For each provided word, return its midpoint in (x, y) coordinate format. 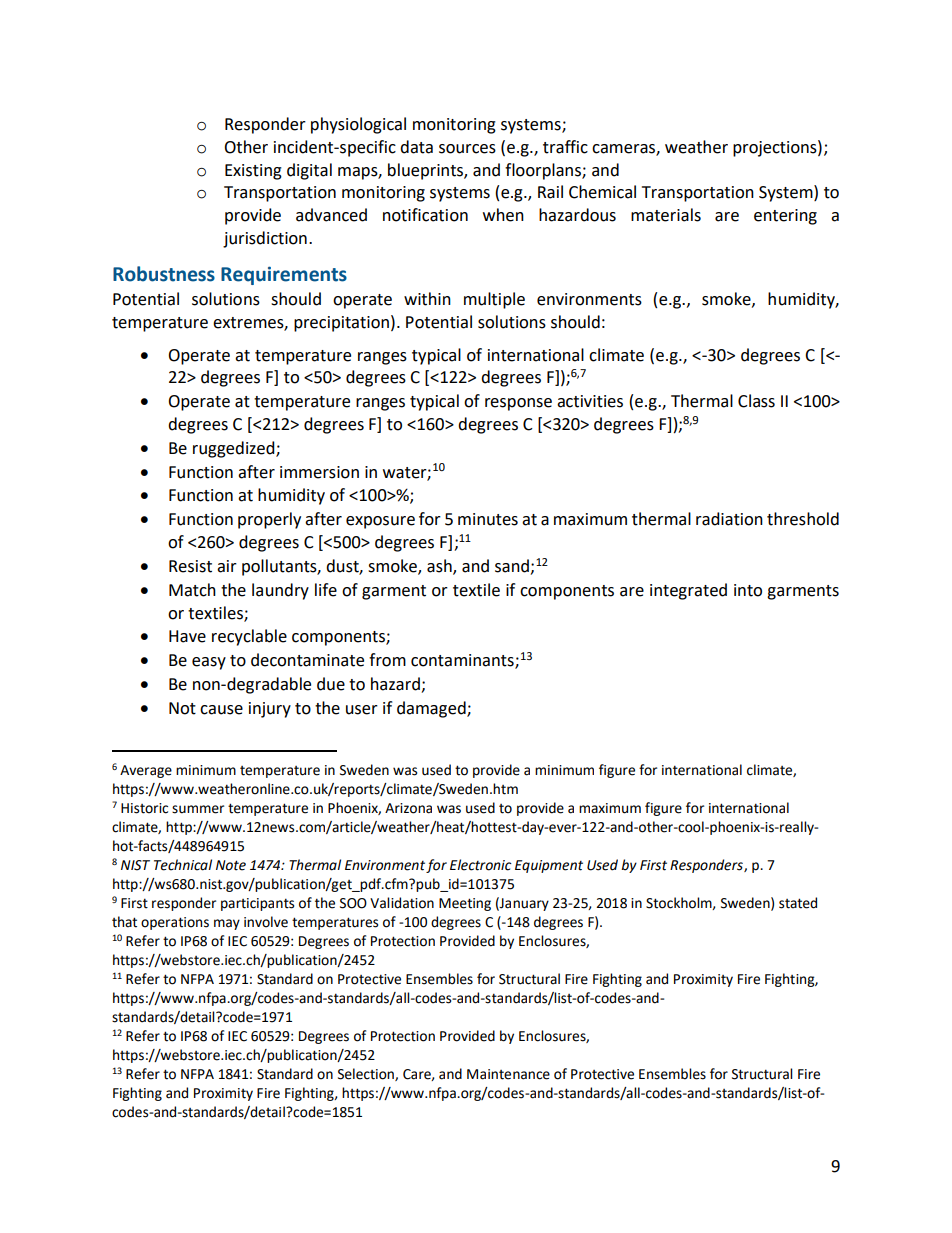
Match (192, 590)
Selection (367, 1074)
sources (467, 149)
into (748, 590)
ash (440, 567)
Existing (253, 172)
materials (666, 215)
